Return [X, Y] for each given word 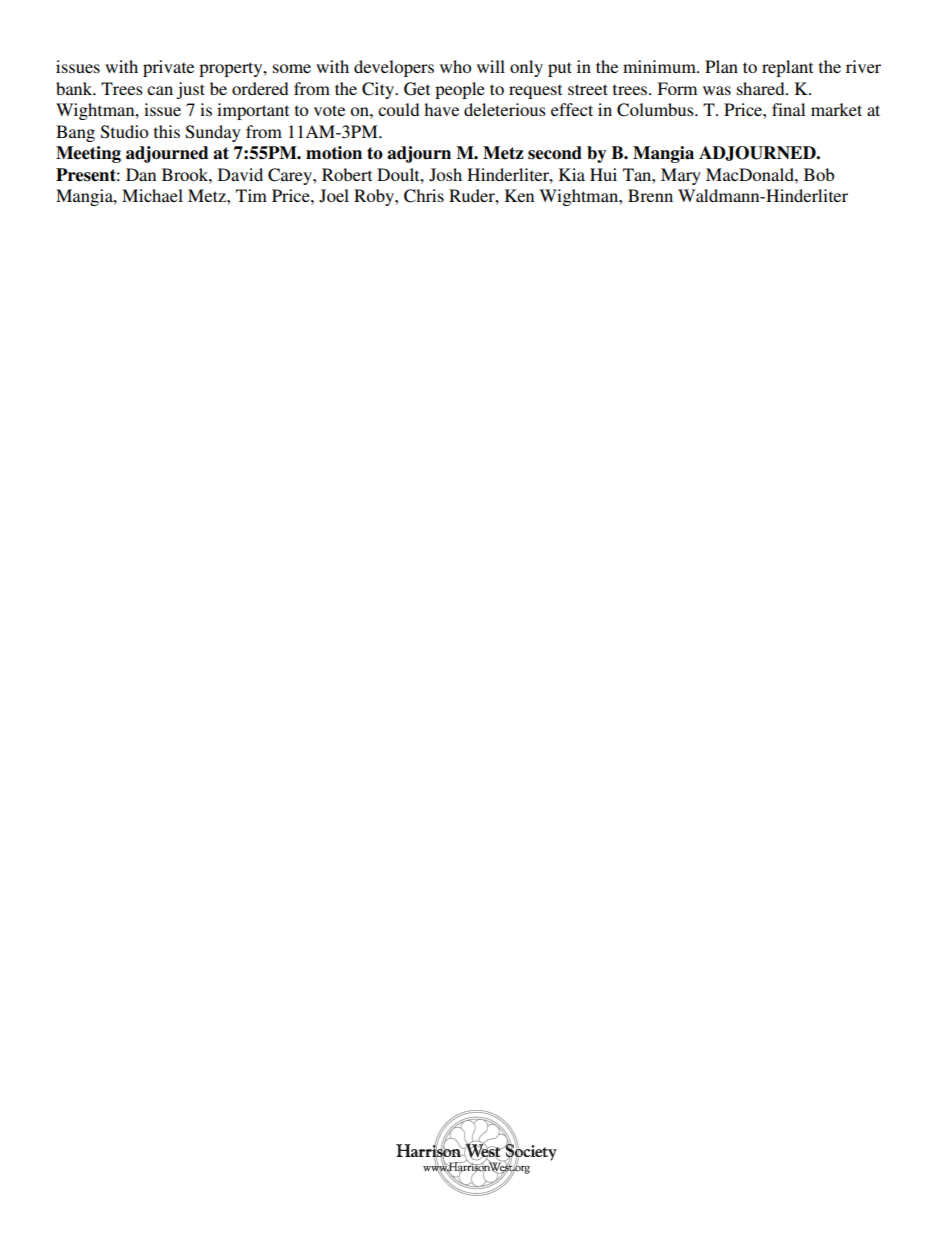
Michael [152, 195]
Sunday [213, 133]
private [168, 68]
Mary [681, 176]
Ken [519, 195]
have [441, 109]
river [863, 66]
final [788, 109]
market [836, 109]
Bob [819, 174]
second [555, 153]
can [160, 90]
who [455, 66]
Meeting [88, 154]
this [167, 131]
